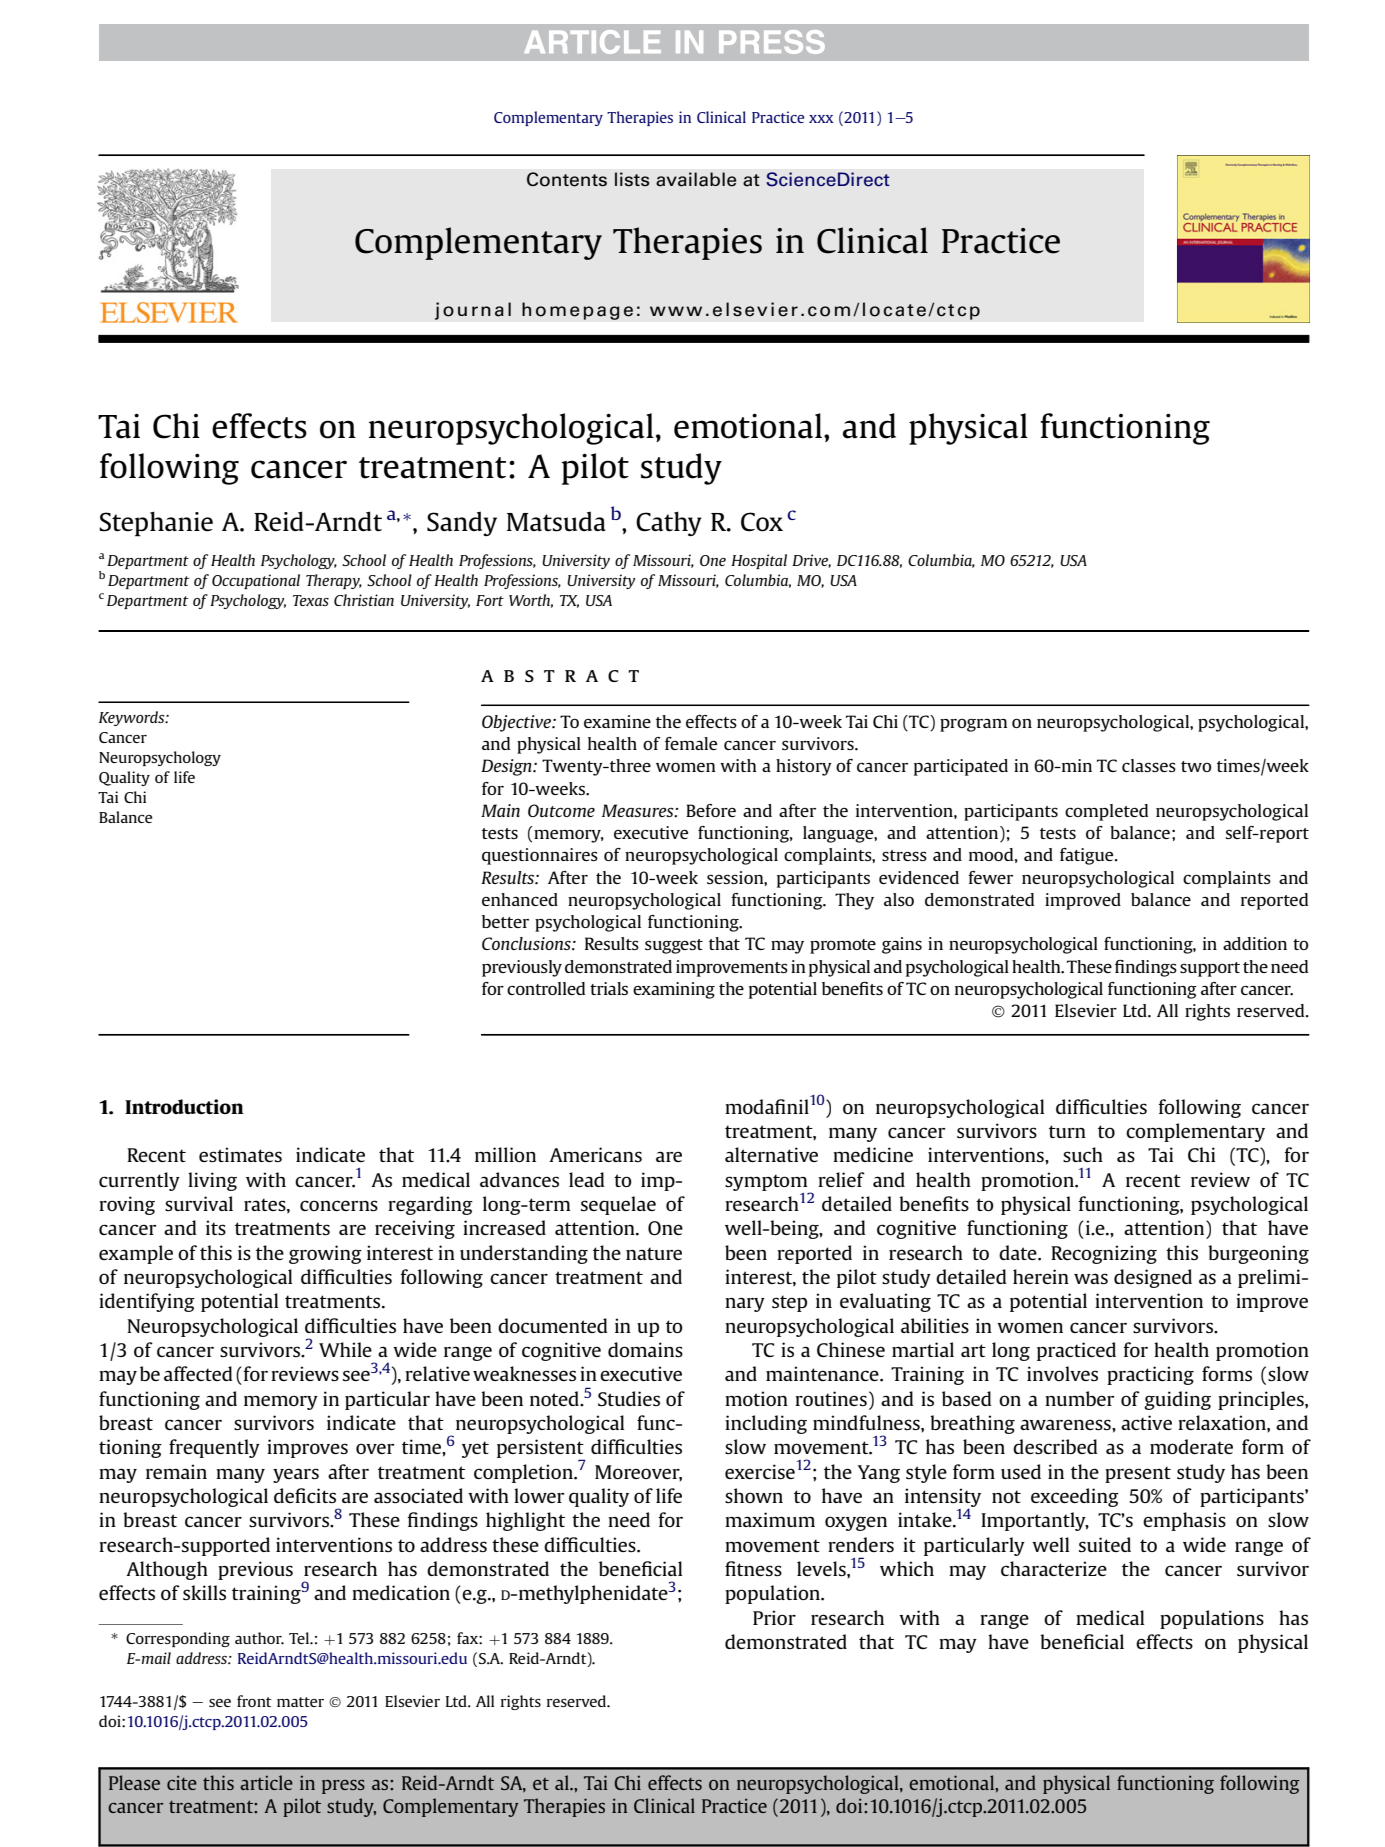 The width and height of the screenshot is (1385, 1847). What do you see at coordinates (339, 1205) in the screenshot?
I see `concerns` at bounding box center [339, 1205].
